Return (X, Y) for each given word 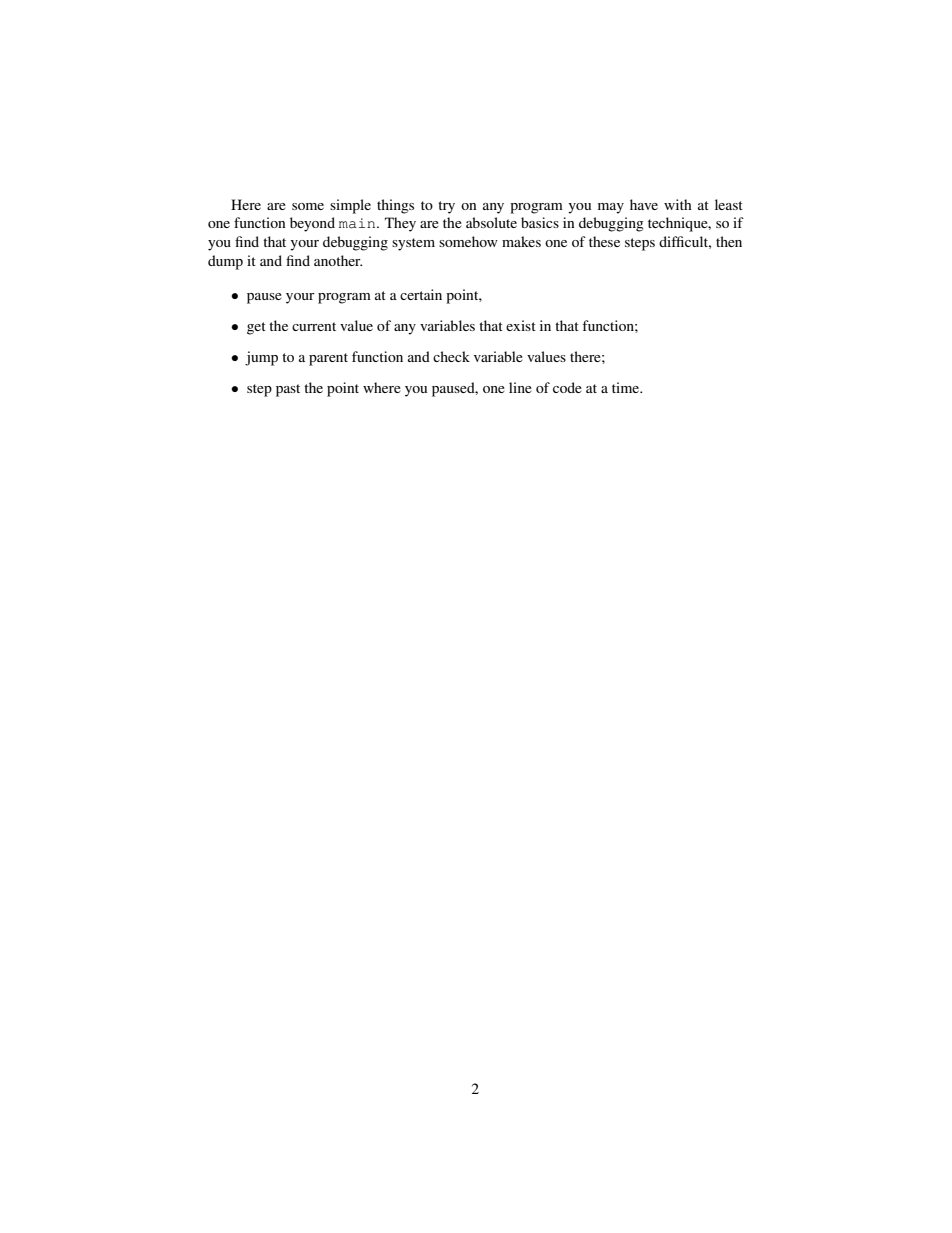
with (678, 204)
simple (350, 206)
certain (421, 294)
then (729, 241)
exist (521, 325)
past (288, 390)
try (446, 207)
